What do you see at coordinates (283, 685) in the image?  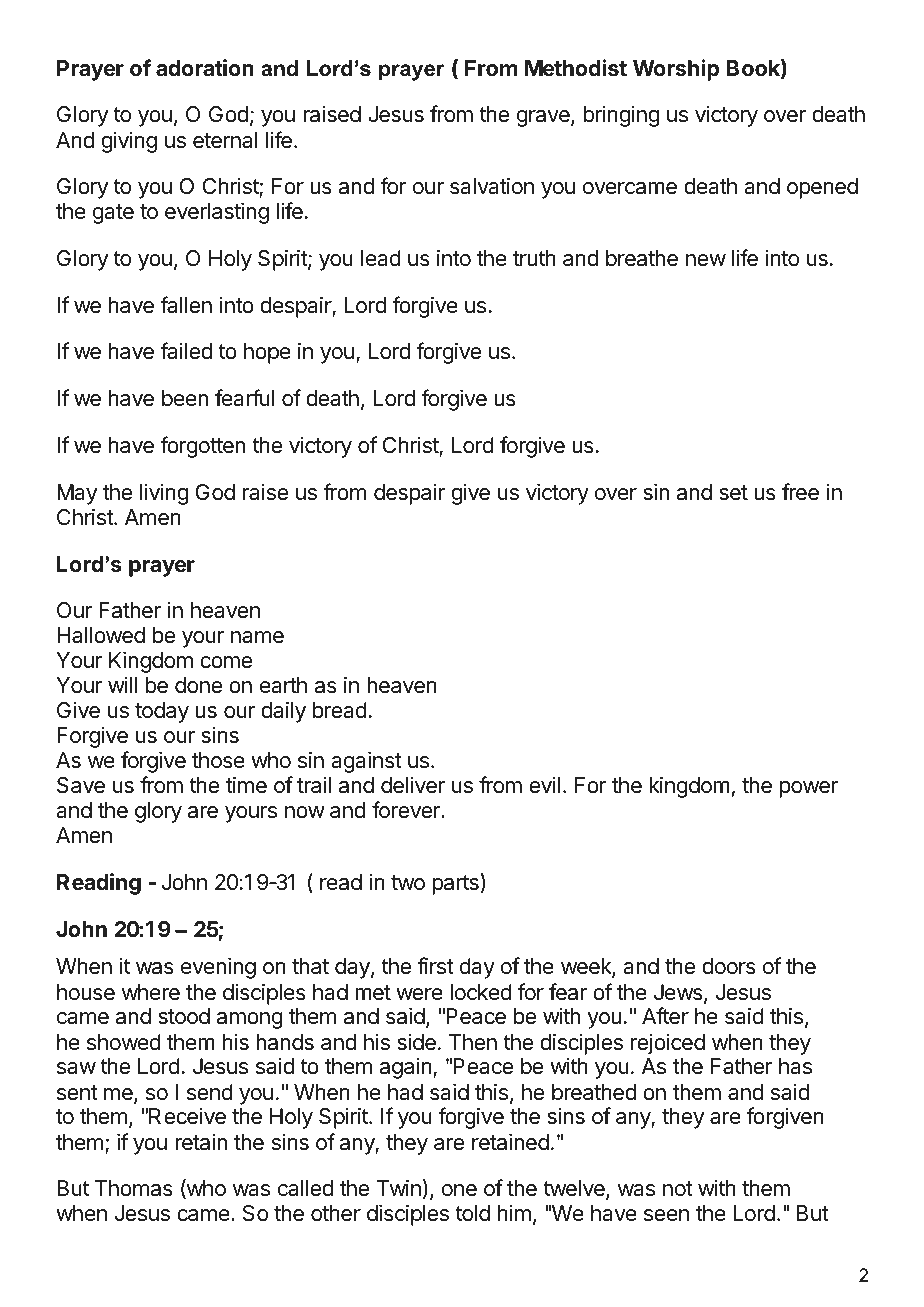 I see `earth` at bounding box center [283, 685].
